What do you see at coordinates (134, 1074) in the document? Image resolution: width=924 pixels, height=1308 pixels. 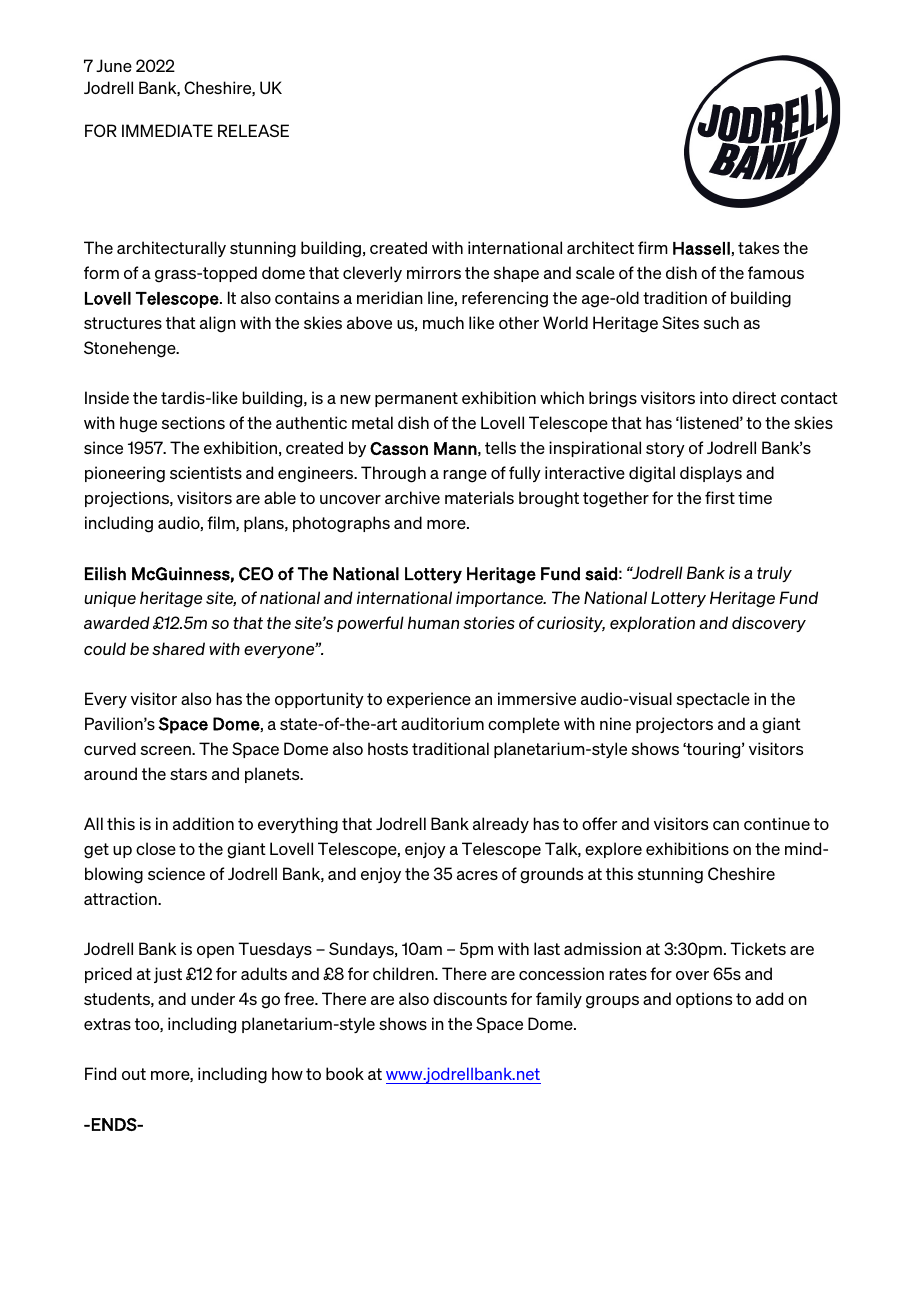 I see `out` at bounding box center [134, 1074].
